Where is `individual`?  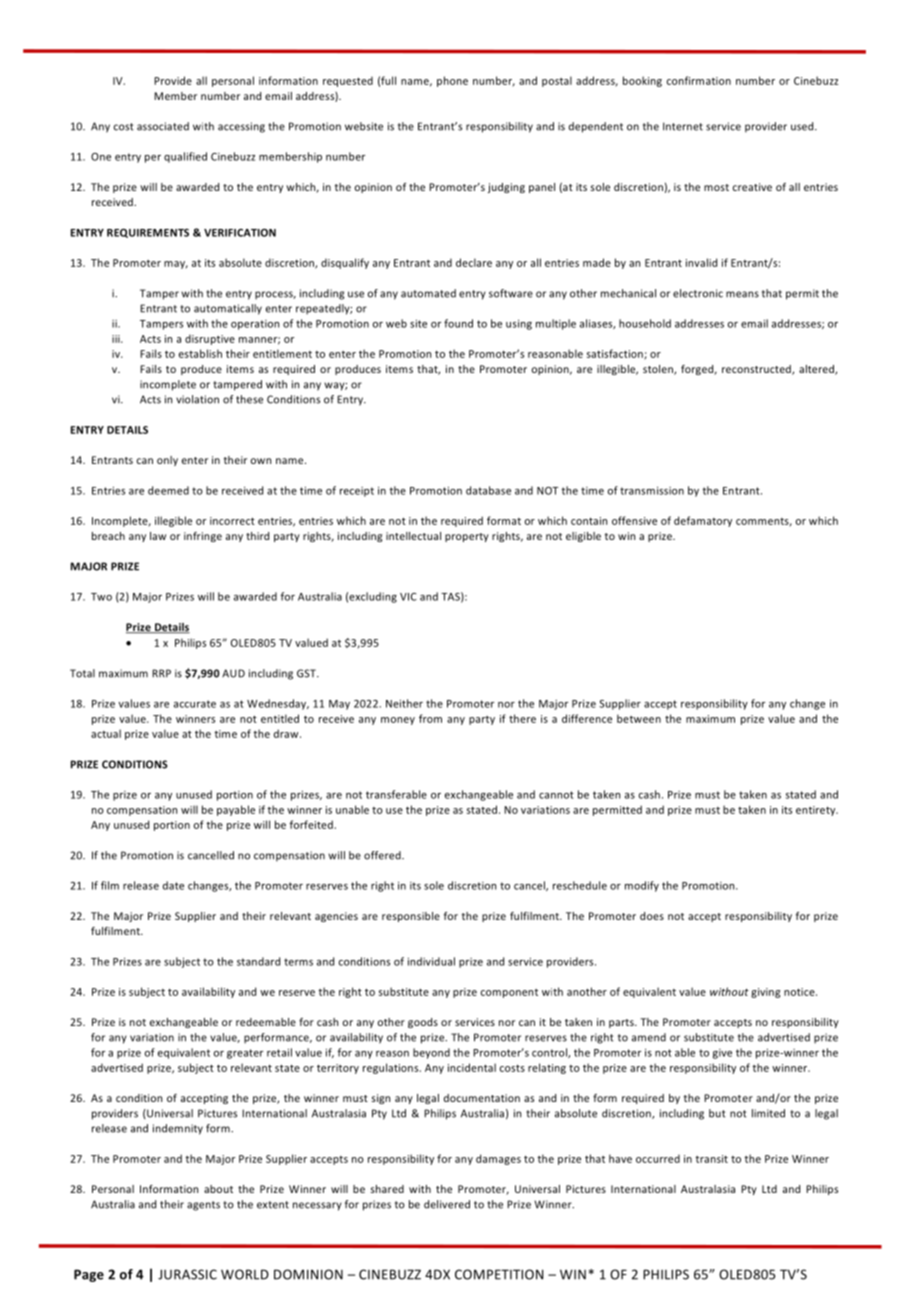 individual is located at coordinates (431, 961).
